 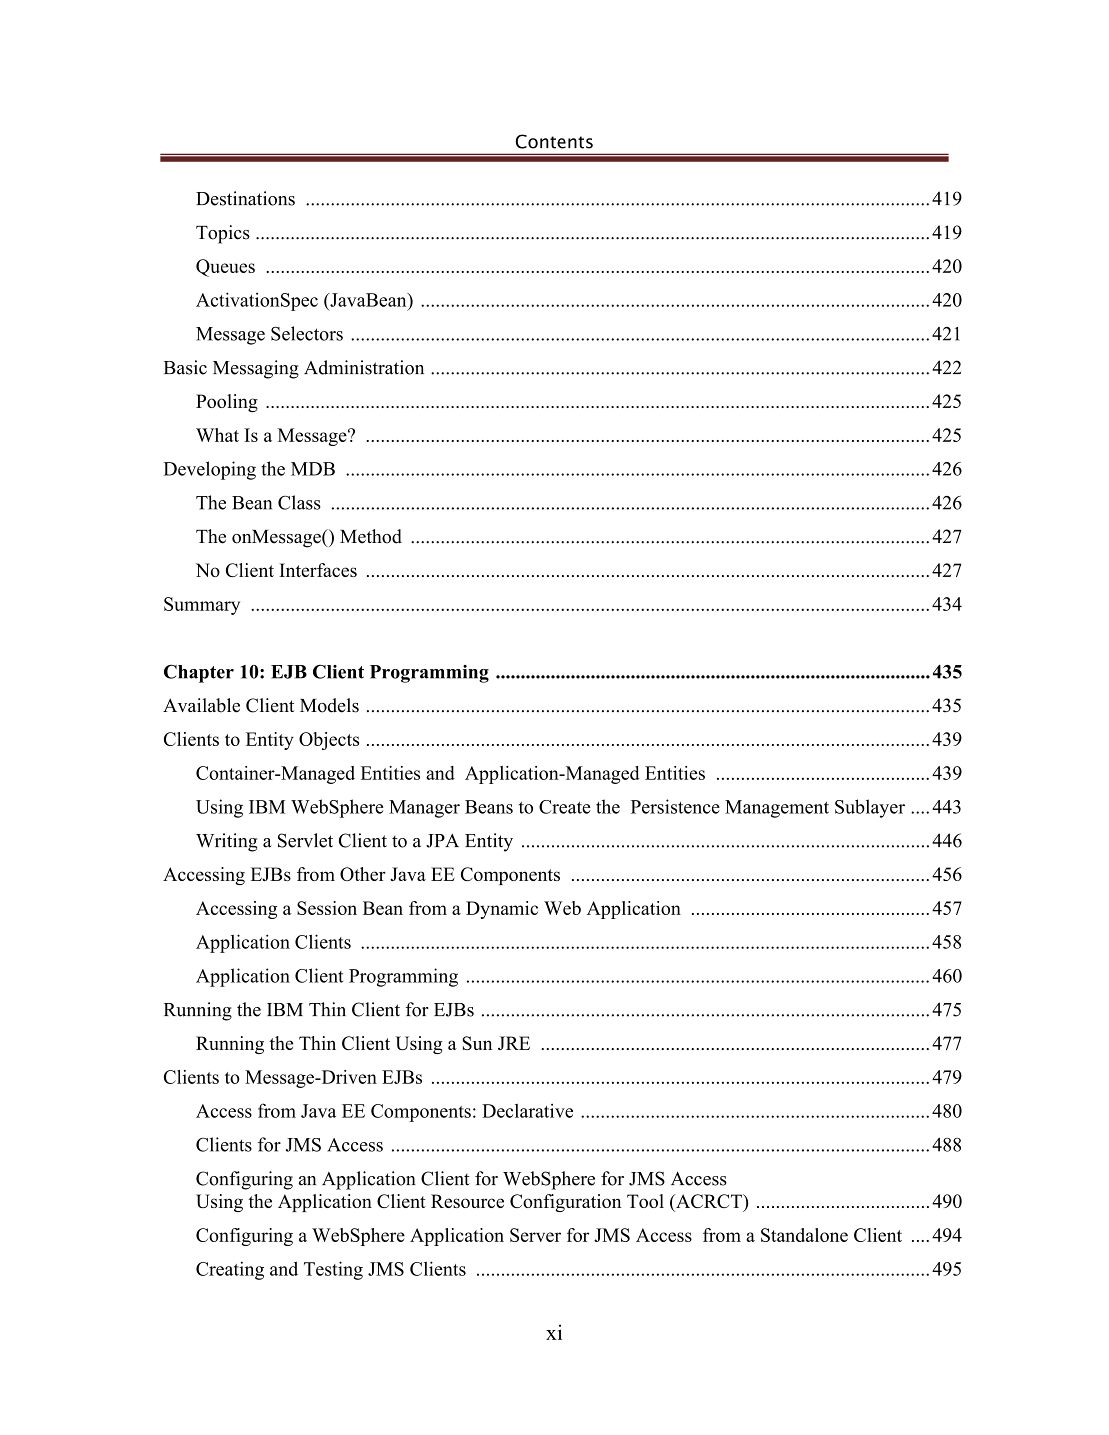 I want to click on Sublayer, so click(x=870, y=808).
